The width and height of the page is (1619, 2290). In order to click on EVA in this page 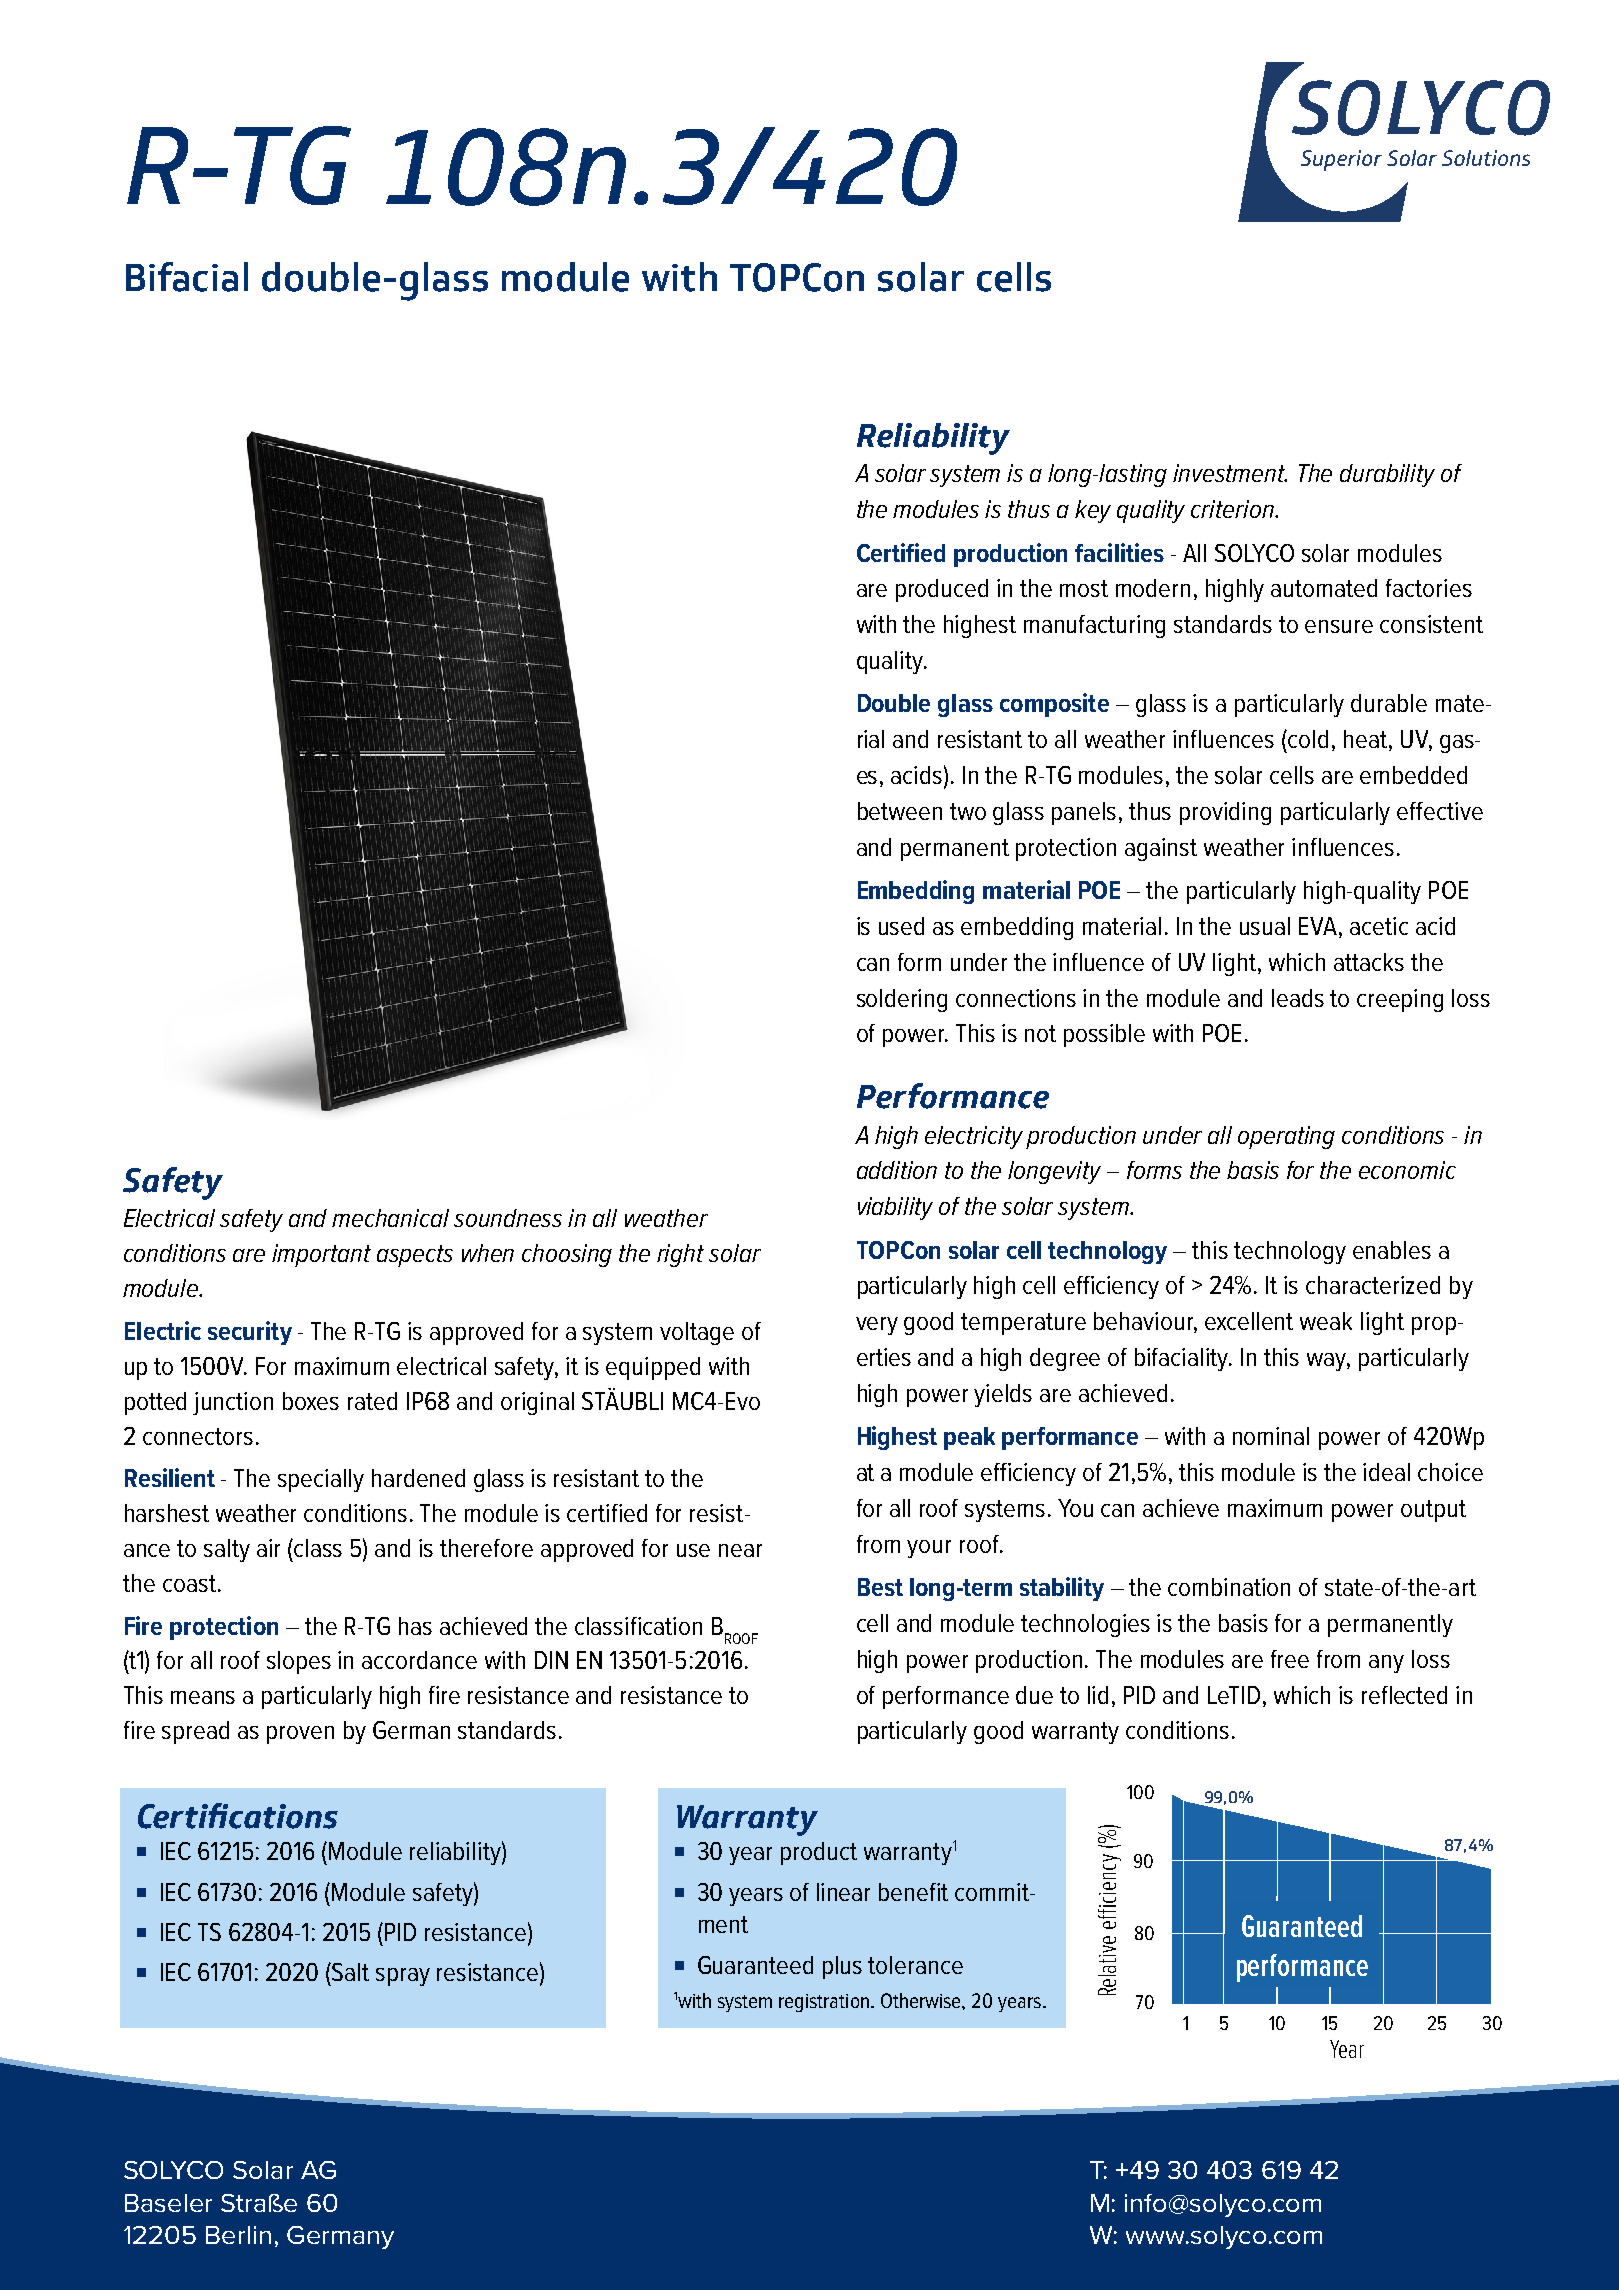, I will do `click(1319, 926)`.
